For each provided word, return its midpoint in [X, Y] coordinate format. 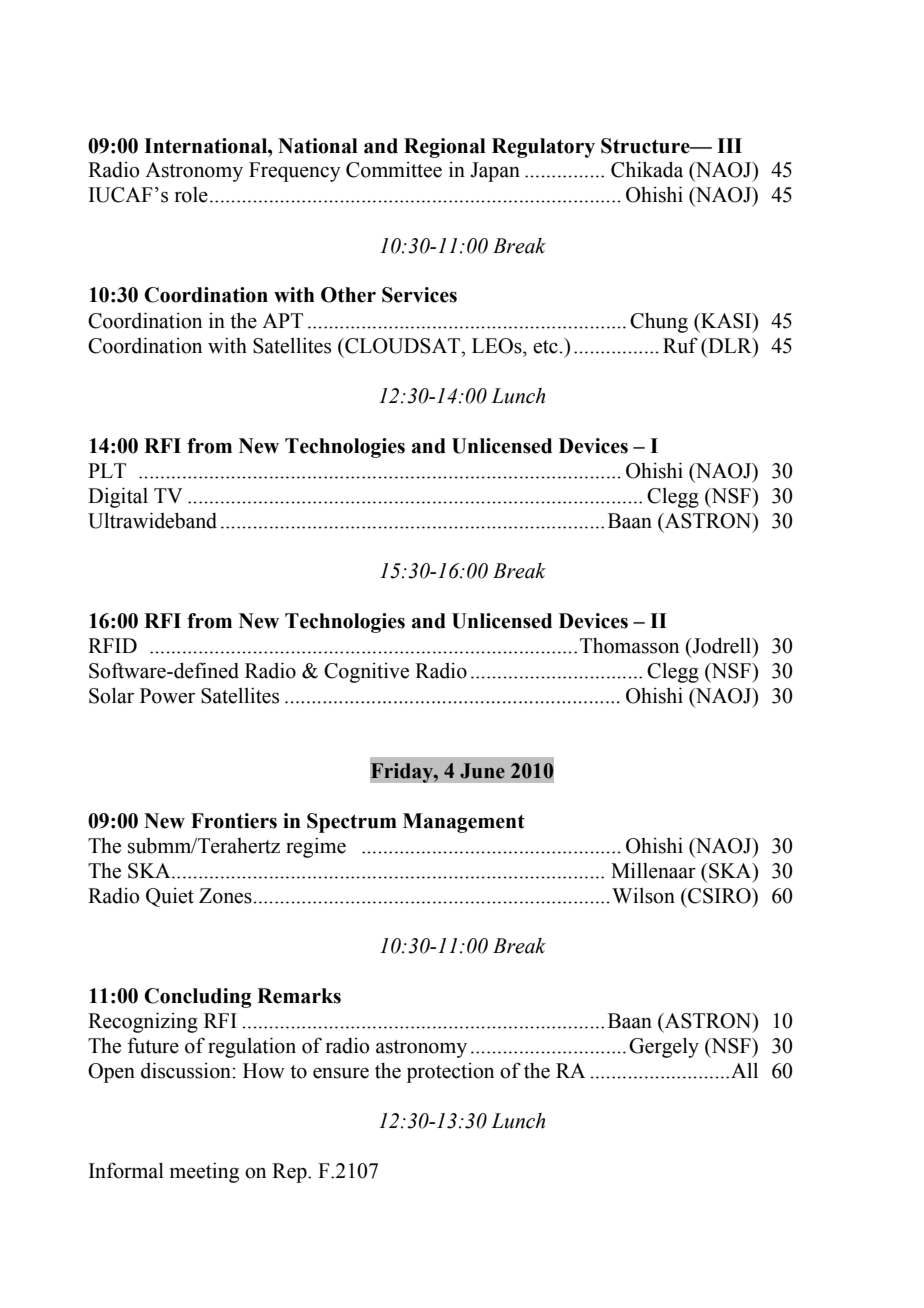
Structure [646, 146]
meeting [204, 1173]
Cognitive [366, 673]
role [191, 195]
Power [167, 696]
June [482, 771]
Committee [394, 170]
